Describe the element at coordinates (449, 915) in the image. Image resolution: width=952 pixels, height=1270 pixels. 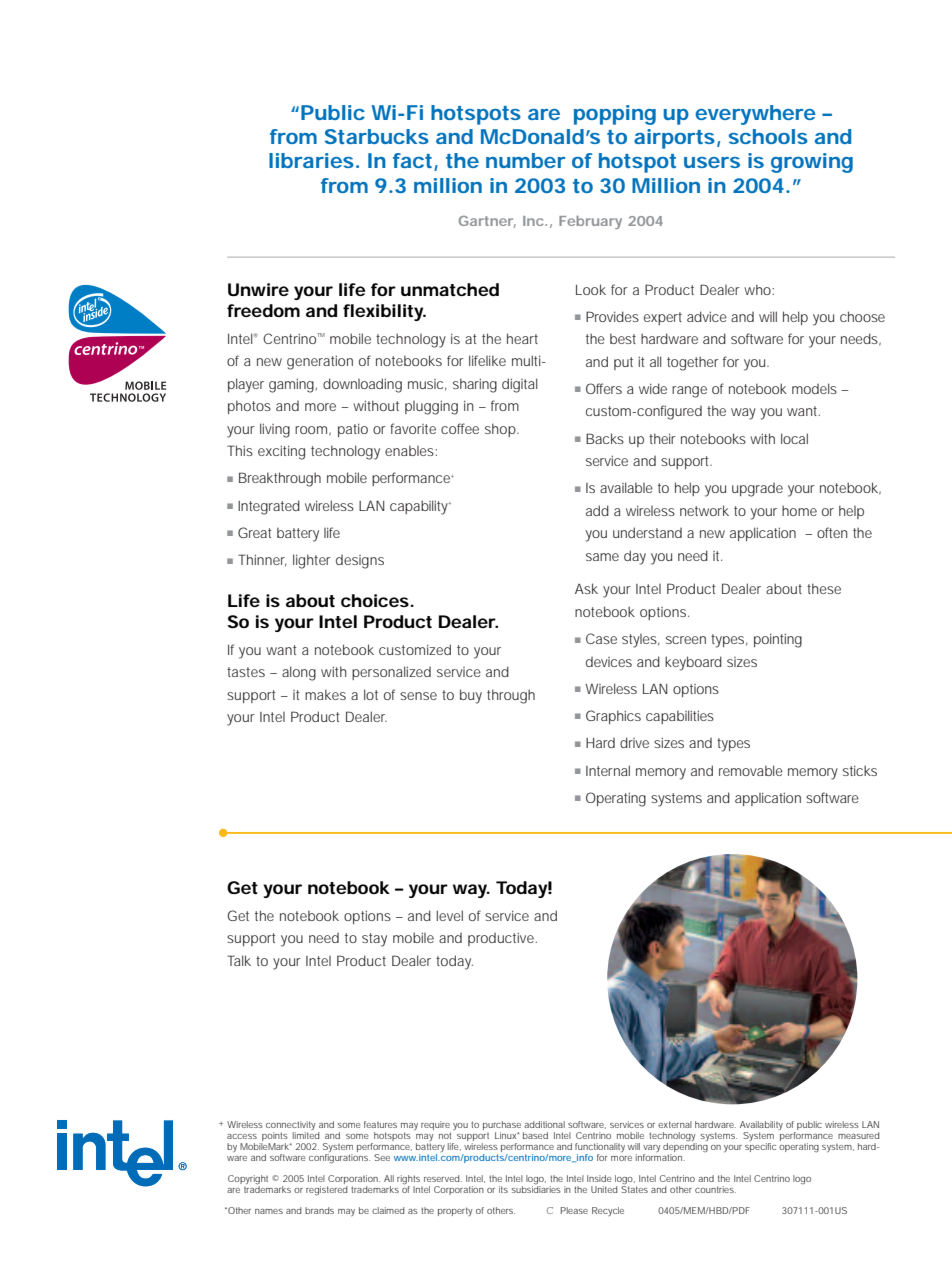
I see `level` at that location.
